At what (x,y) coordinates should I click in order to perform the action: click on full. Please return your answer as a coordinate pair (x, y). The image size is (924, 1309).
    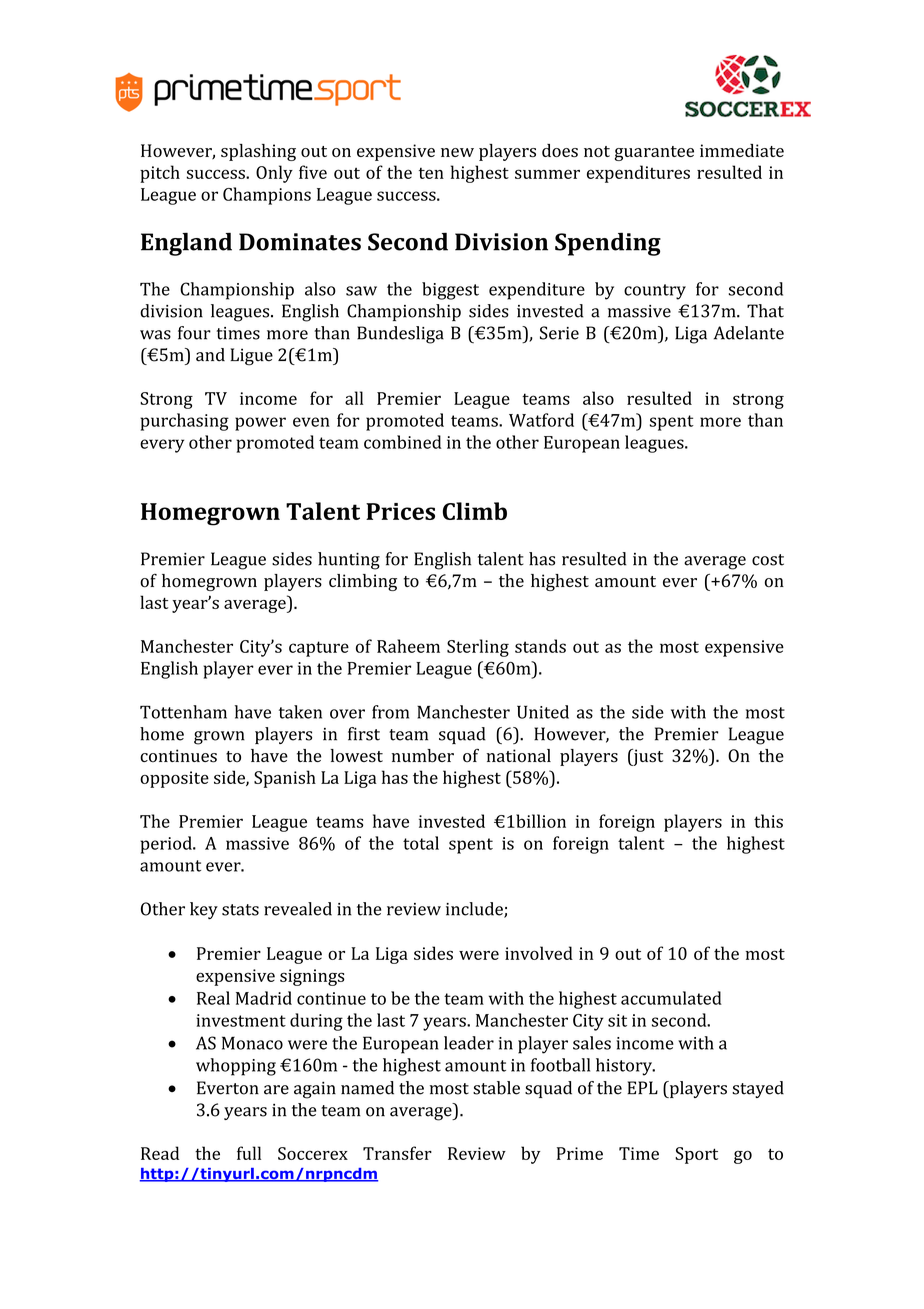
    Looking at the image, I should click on (249, 1153).
